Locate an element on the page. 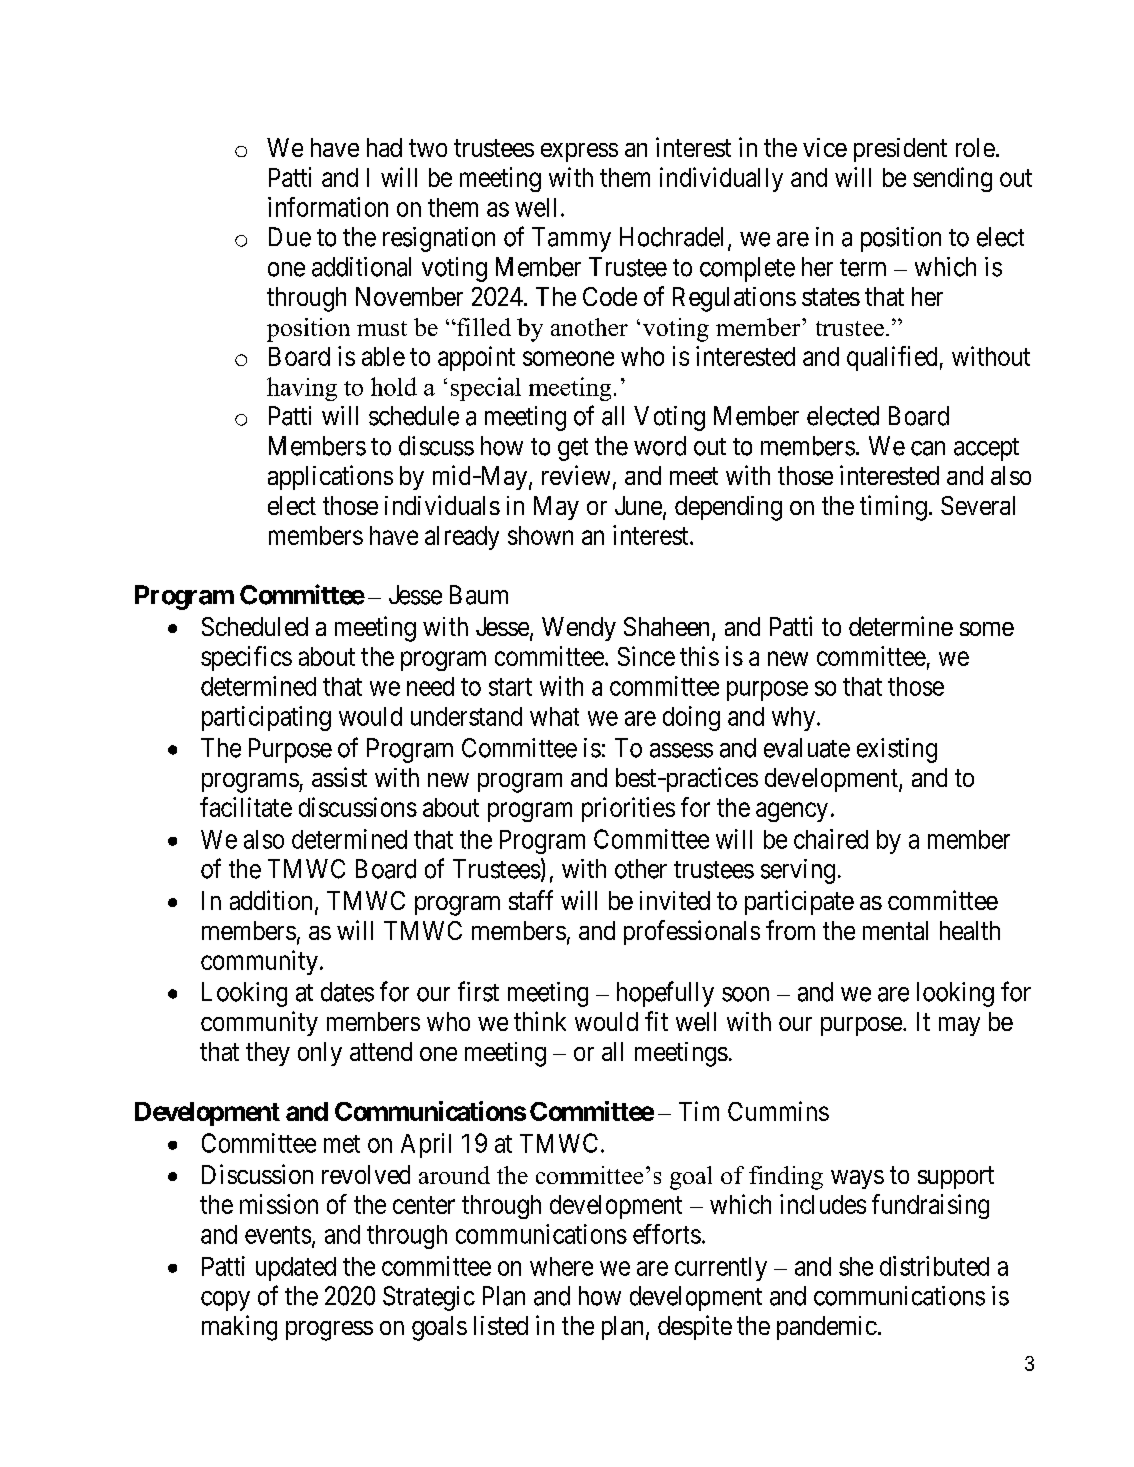 Image resolution: width=1134 pixels, height=1467 pixels. where is located at coordinates (561, 1266).
